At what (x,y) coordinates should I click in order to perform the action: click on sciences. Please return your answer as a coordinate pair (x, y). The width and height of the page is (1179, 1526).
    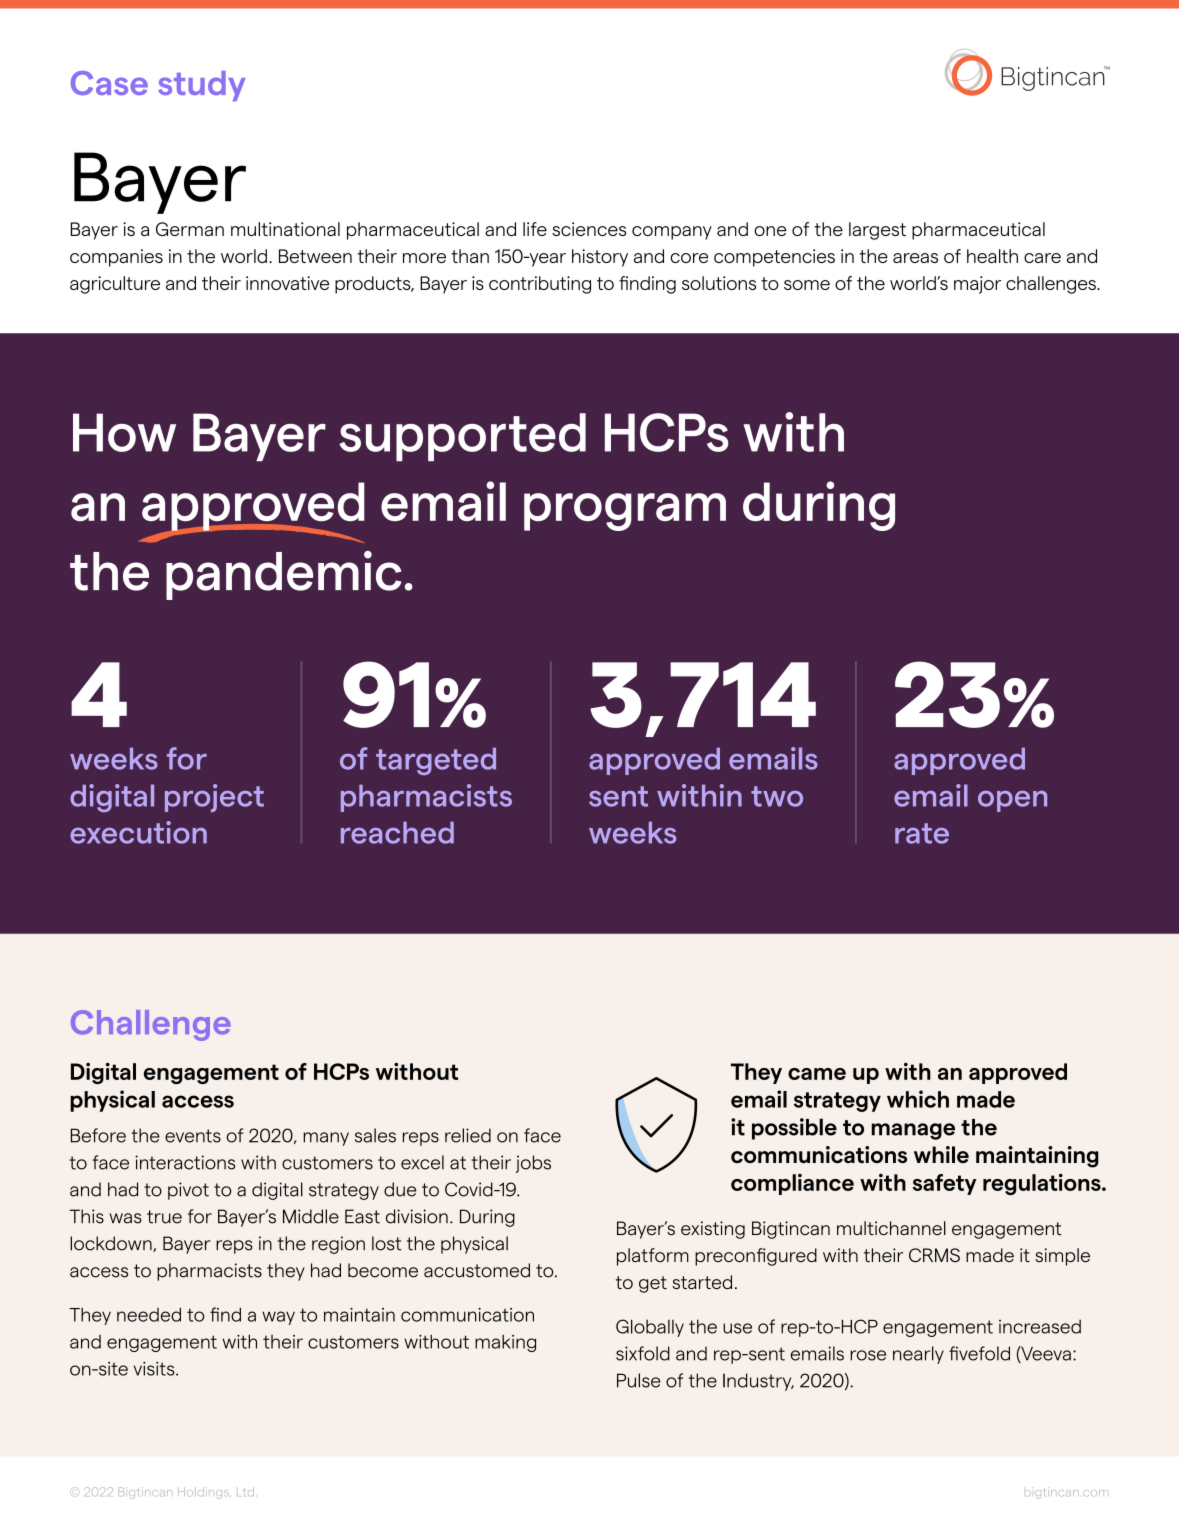
    Looking at the image, I should click on (589, 229).
